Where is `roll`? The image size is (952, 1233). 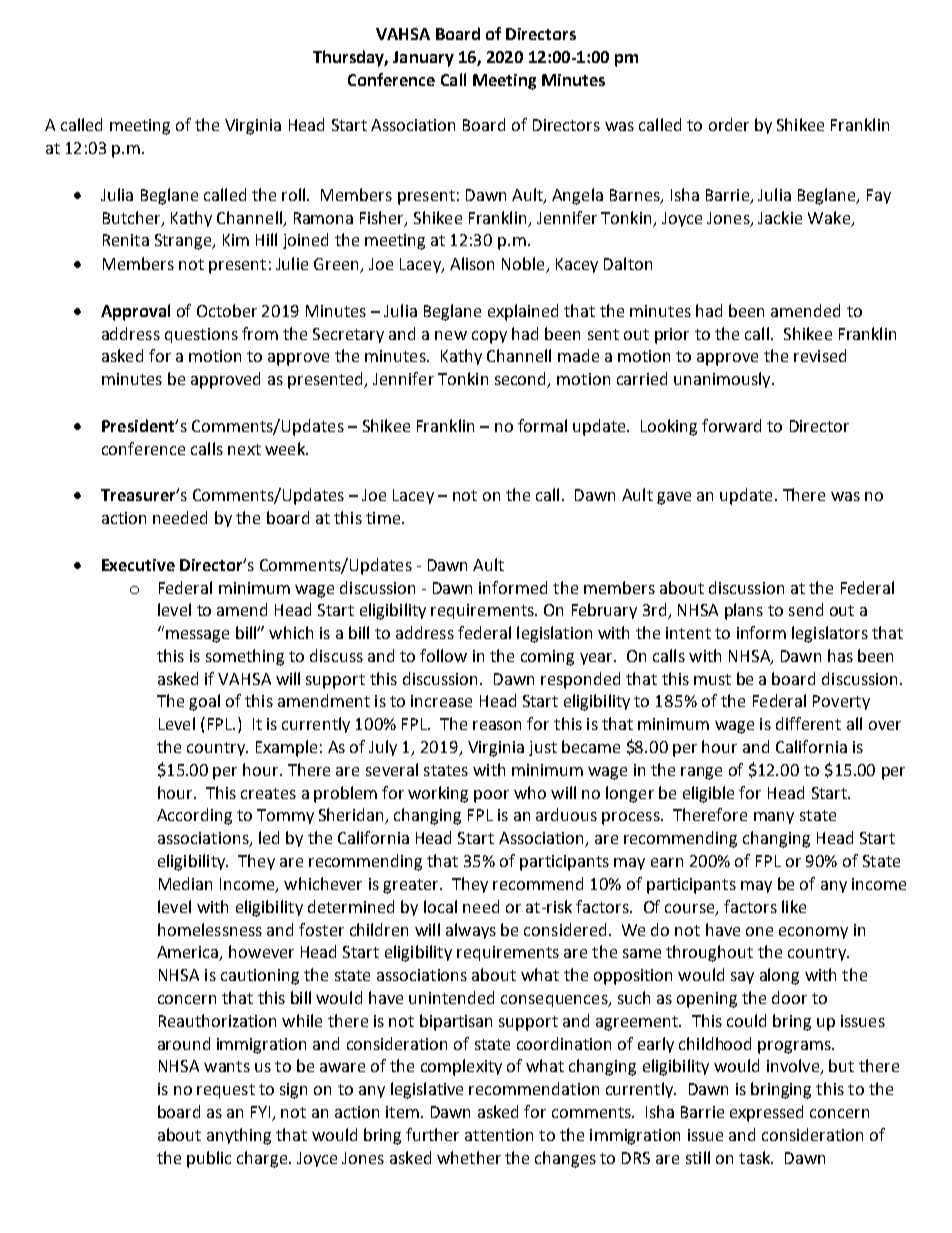 roll is located at coordinates (293, 194).
